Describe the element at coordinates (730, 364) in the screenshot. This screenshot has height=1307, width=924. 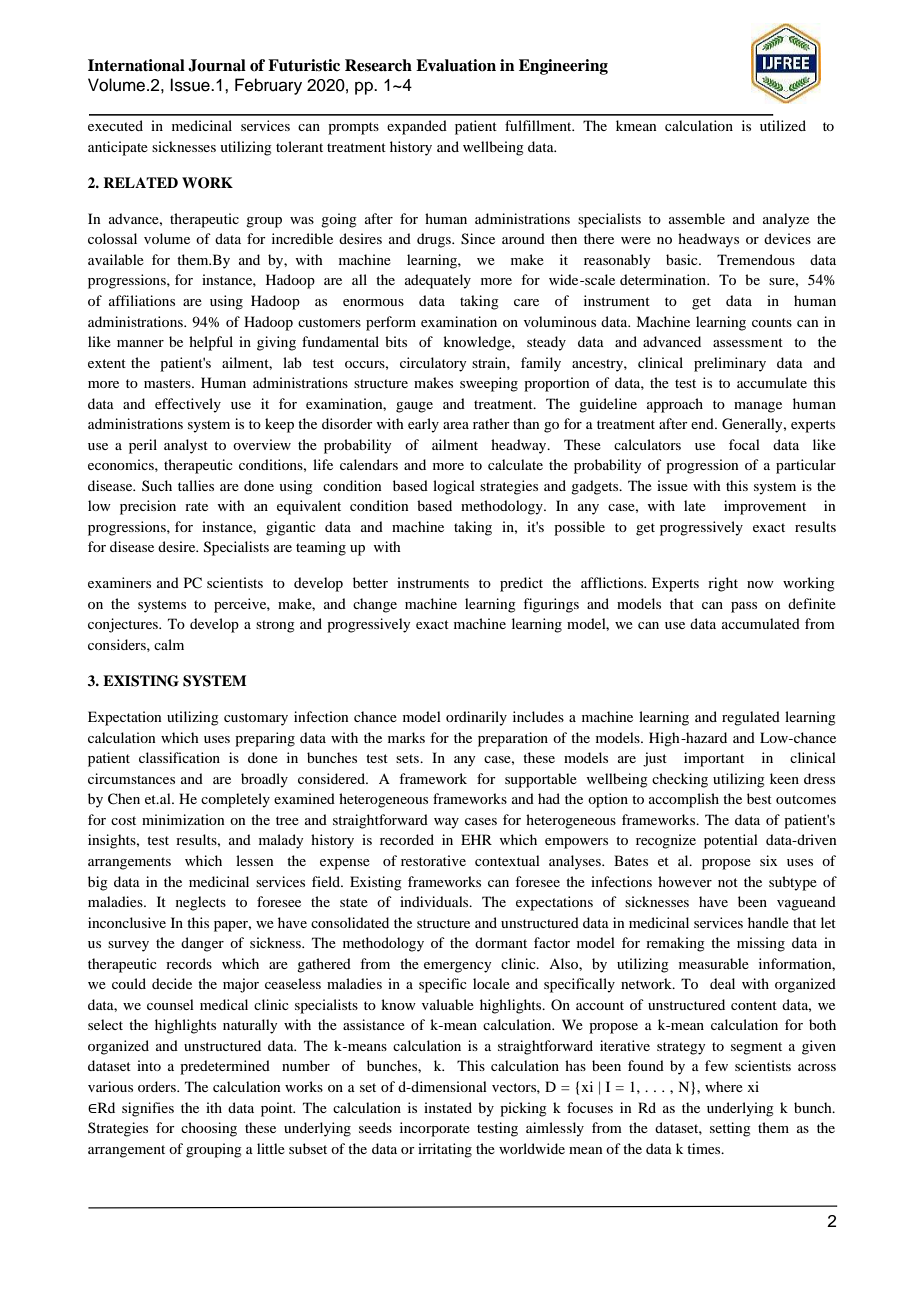
I see `preliminary` at that location.
